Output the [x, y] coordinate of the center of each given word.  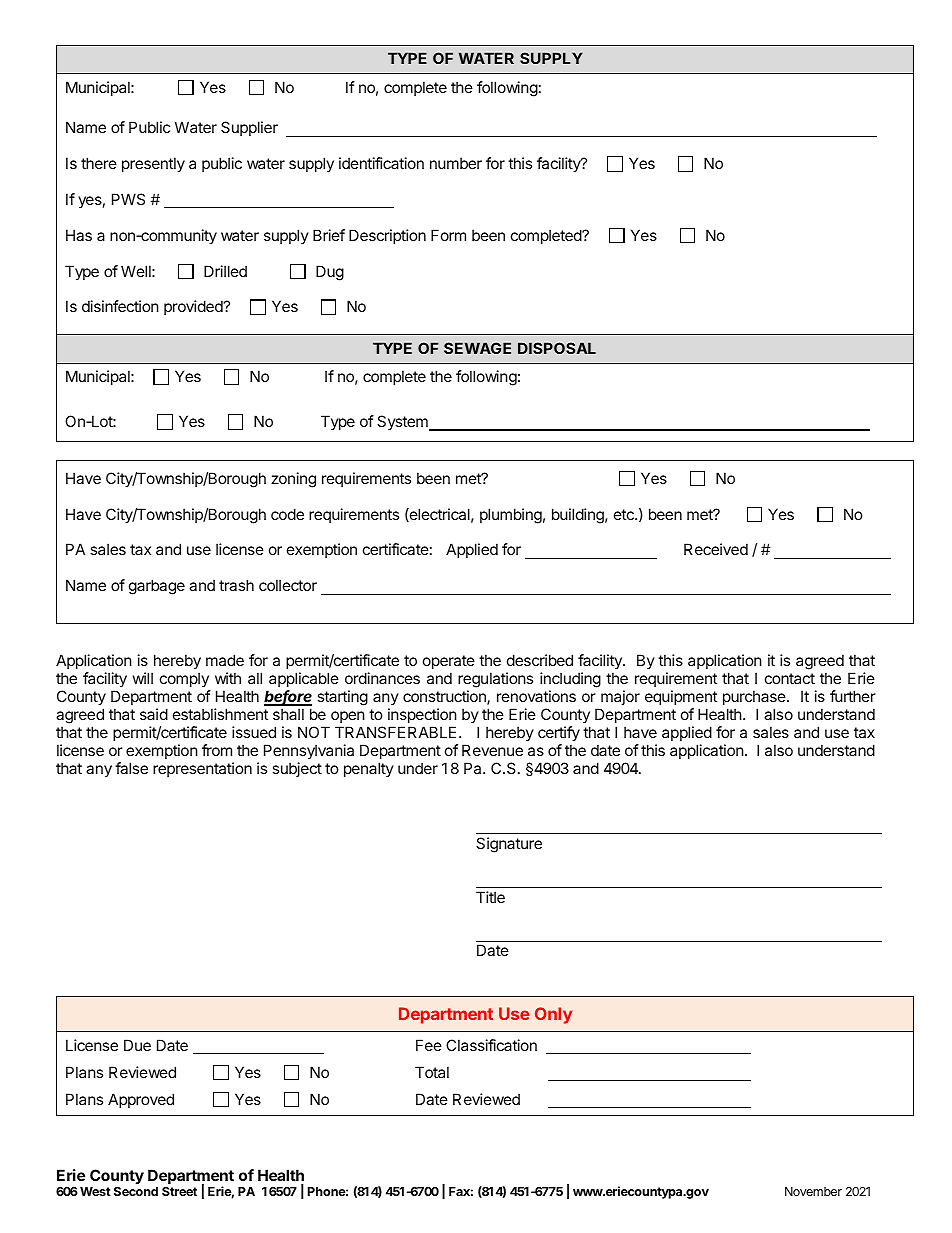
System [403, 423]
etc [625, 514]
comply [184, 679]
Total [432, 1072]
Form [448, 235]
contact [790, 678]
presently [153, 164]
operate [449, 662]
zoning [293, 480]
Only [553, 1015]
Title [490, 897]
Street [179, 1191]
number [456, 163]
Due [137, 1045]
